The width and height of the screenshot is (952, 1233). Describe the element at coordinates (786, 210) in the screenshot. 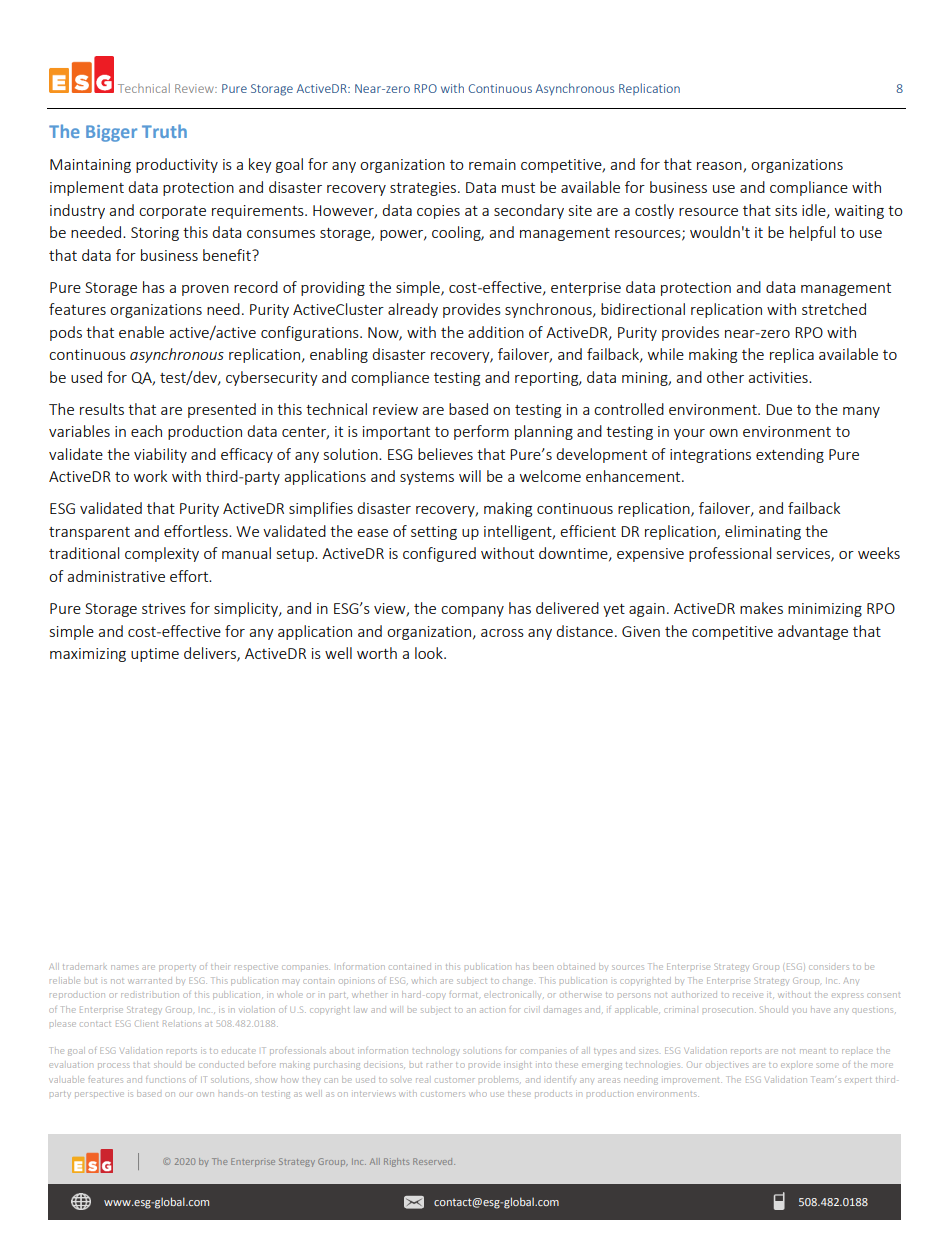

I see `sits` at that location.
